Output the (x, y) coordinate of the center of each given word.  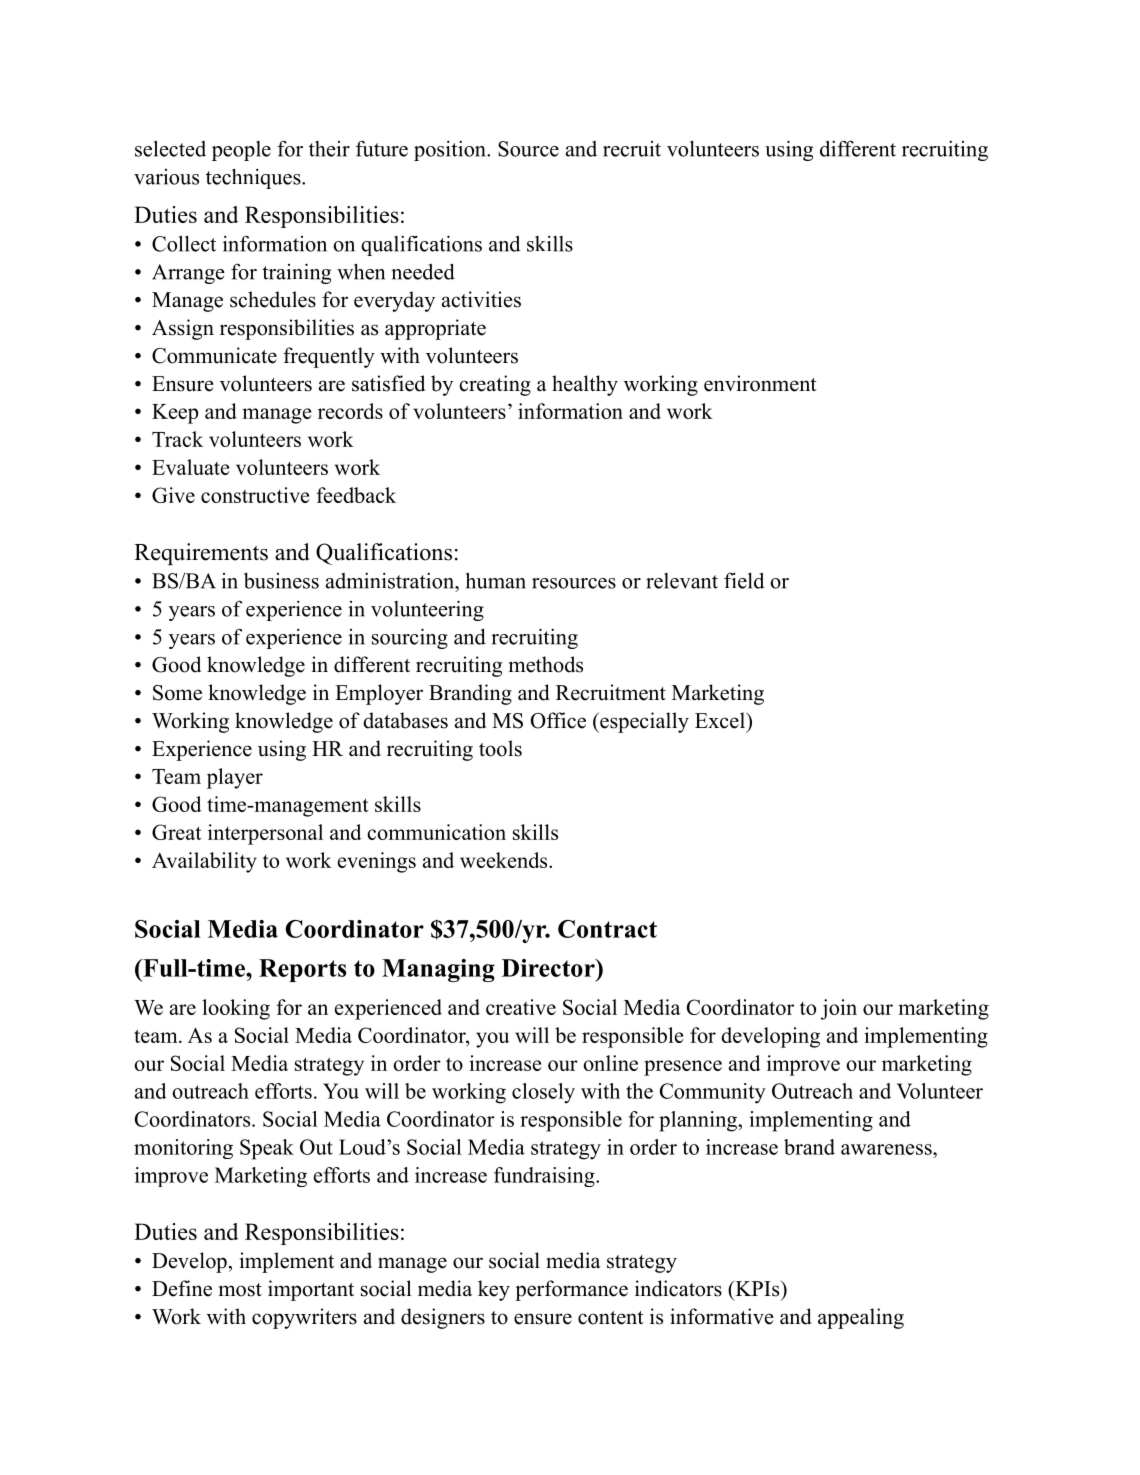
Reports (302, 970)
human (496, 580)
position (451, 151)
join (839, 1009)
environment (760, 383)
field (744, 580)
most (240, 1290)
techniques (254, 179)
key (494, 1290)
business (281, 581)
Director (549, 968)
